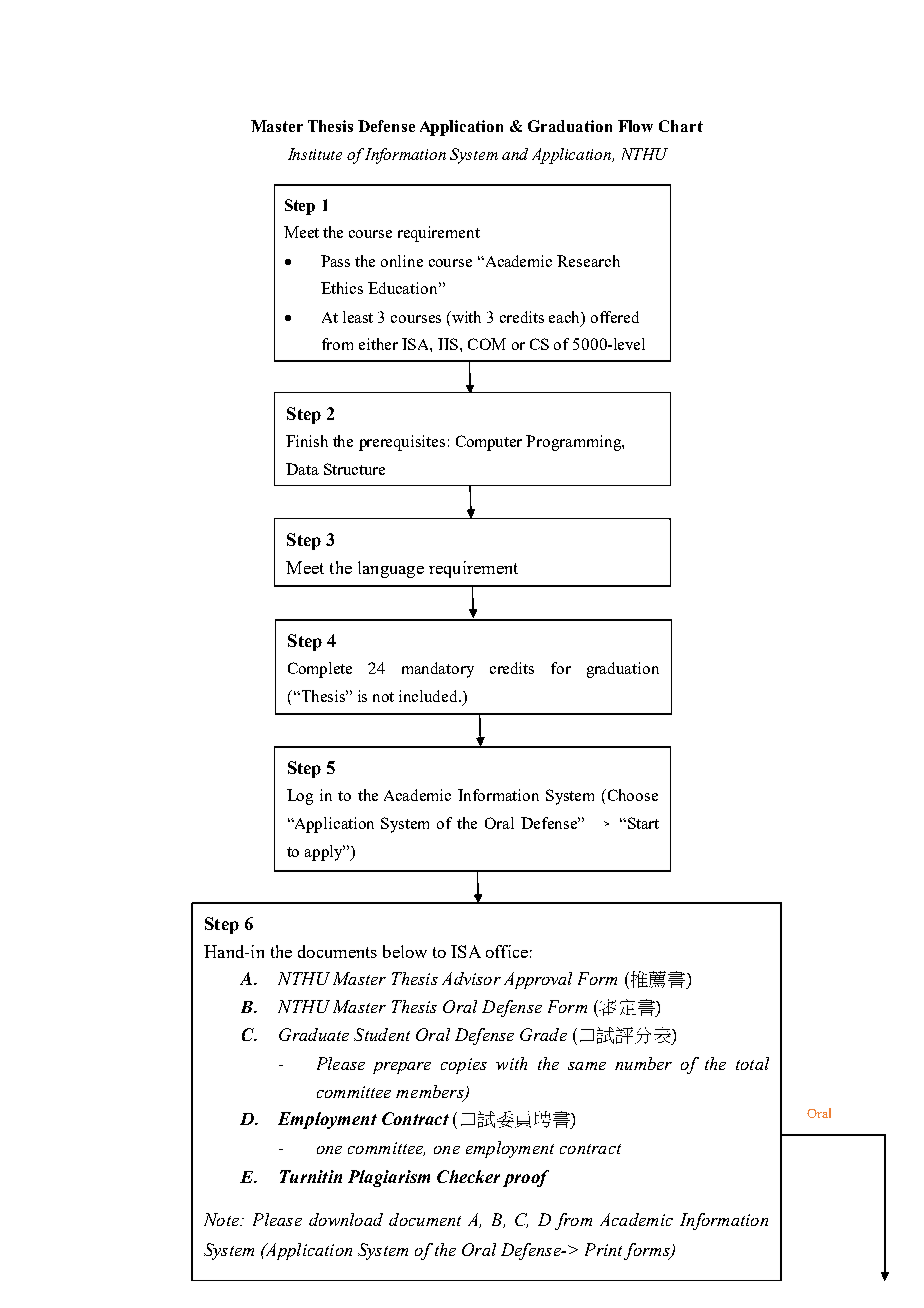 The image size is (924, 1308). What do you see at coordinates (315, 154) in the page?
I see `Institute` at bounding box center [315, 154].
